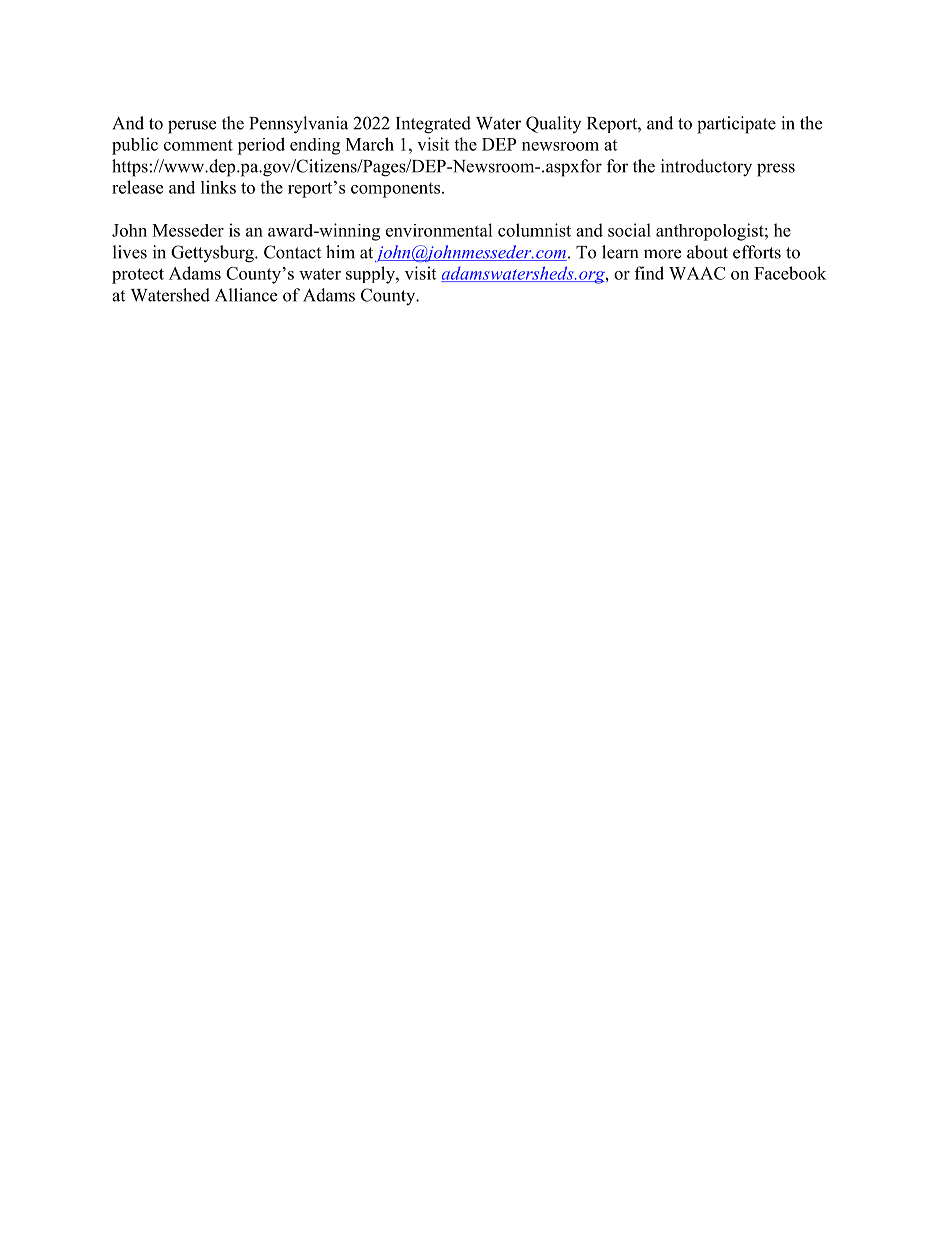  I want to click on environmental, so click(439, 230).
